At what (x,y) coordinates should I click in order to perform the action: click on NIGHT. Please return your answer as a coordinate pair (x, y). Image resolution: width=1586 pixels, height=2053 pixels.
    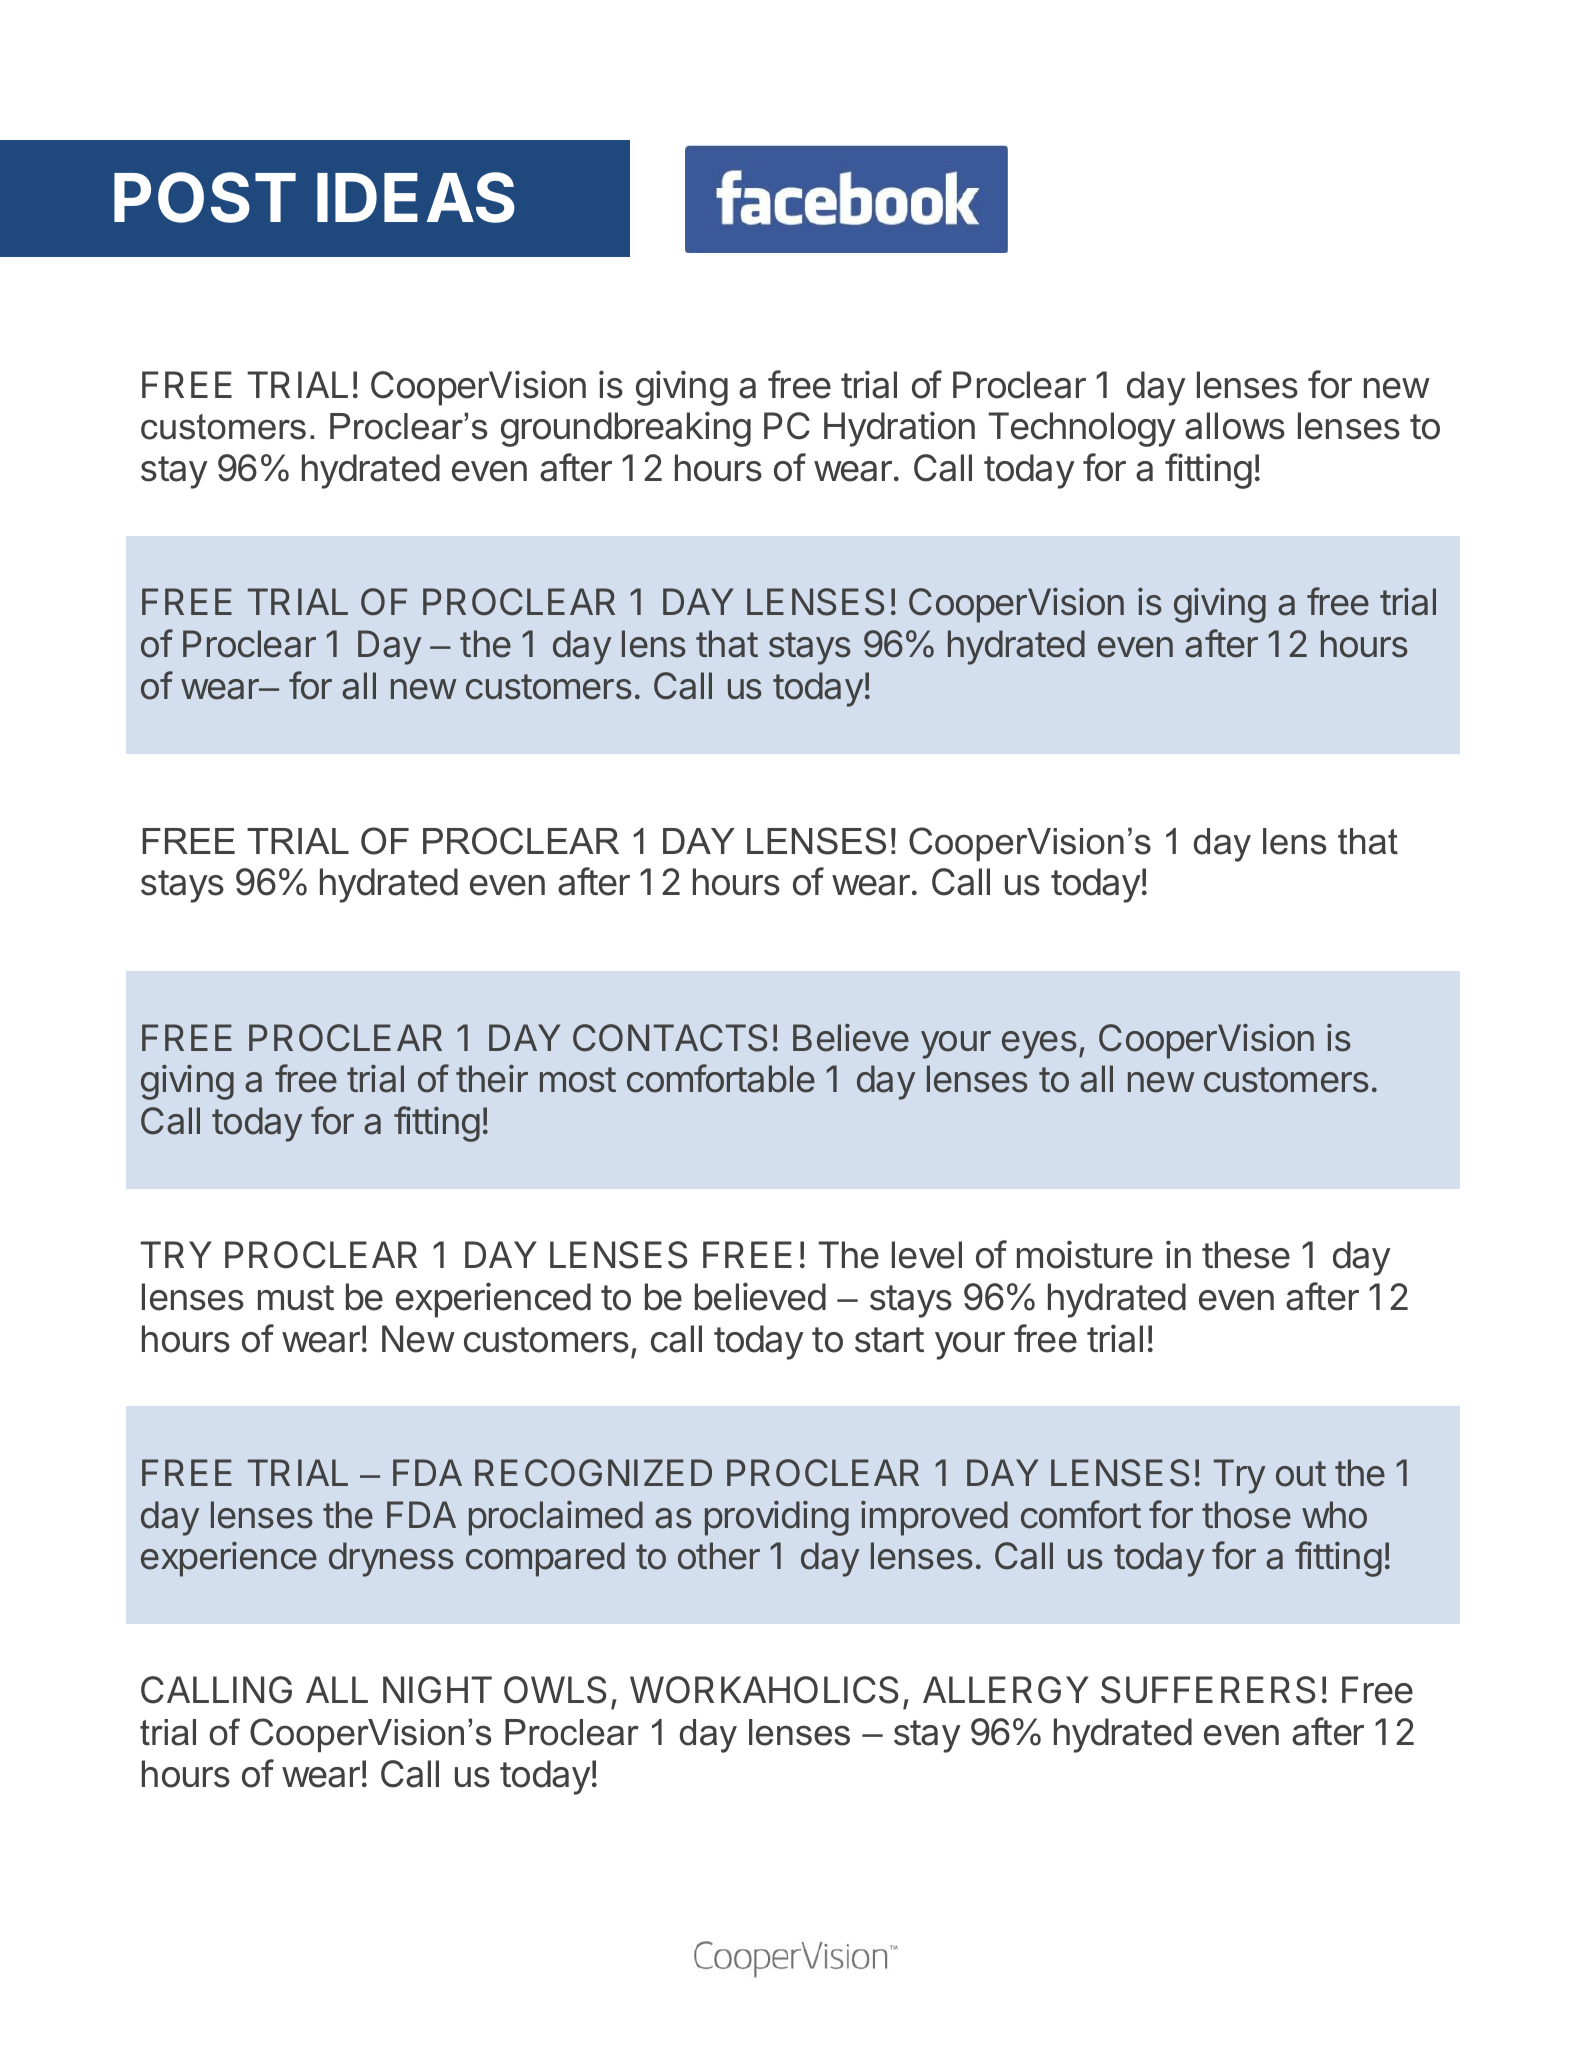
    Looking at the image, I should click on (437, 1690).
